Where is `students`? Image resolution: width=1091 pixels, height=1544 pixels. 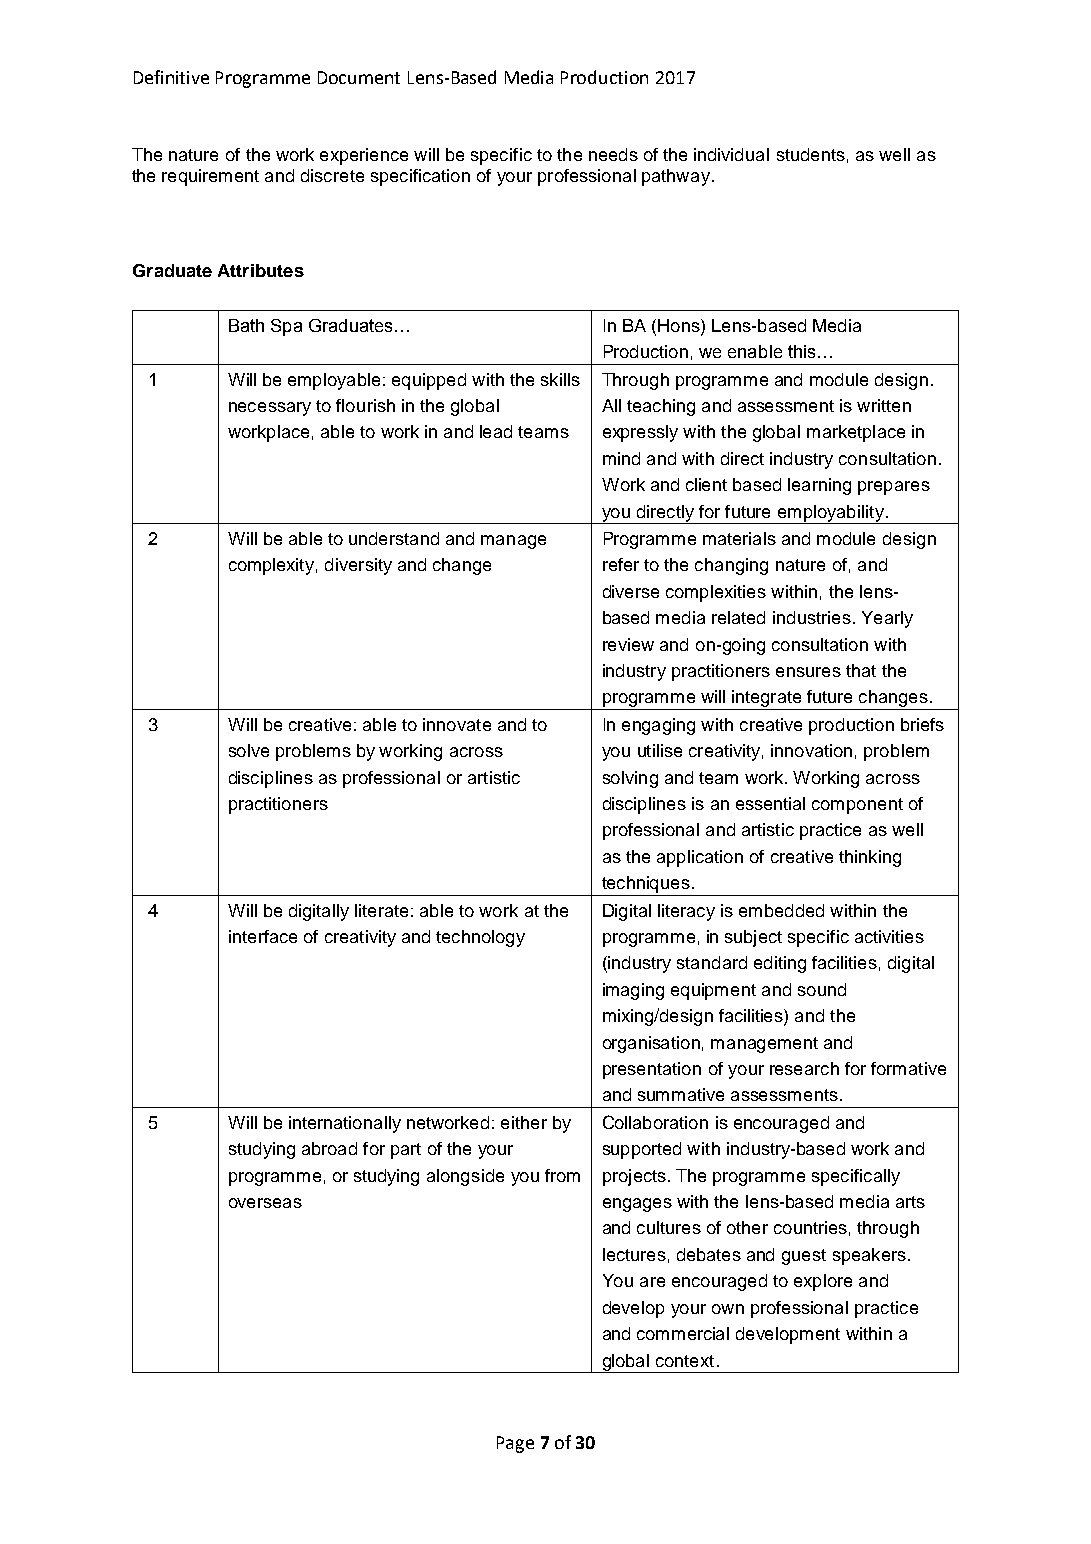 students is located at coordinates (811, 154).
